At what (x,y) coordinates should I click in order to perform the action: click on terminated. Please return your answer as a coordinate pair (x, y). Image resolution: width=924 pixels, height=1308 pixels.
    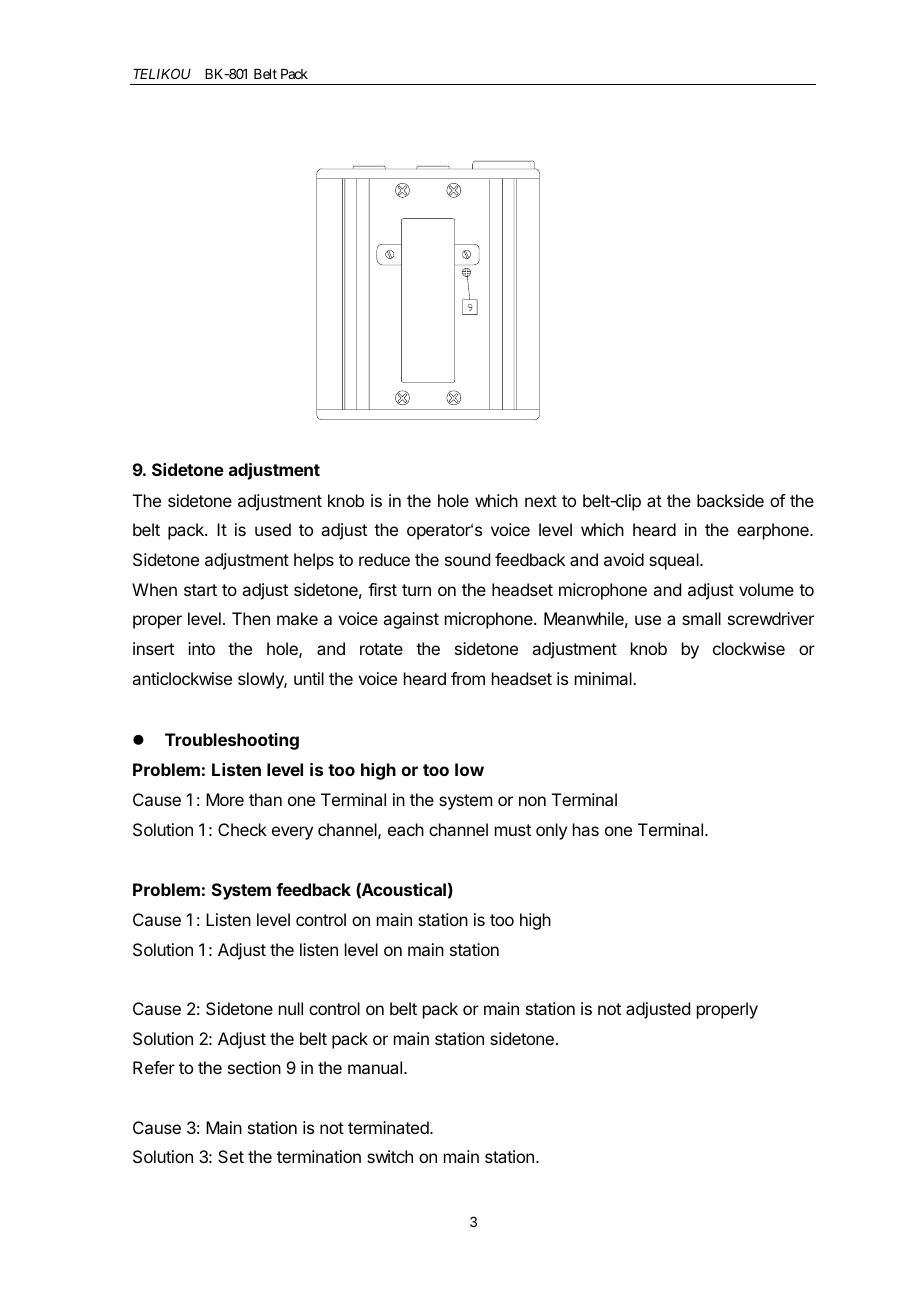
    Looking at the image, I should click on (389, 1127).
